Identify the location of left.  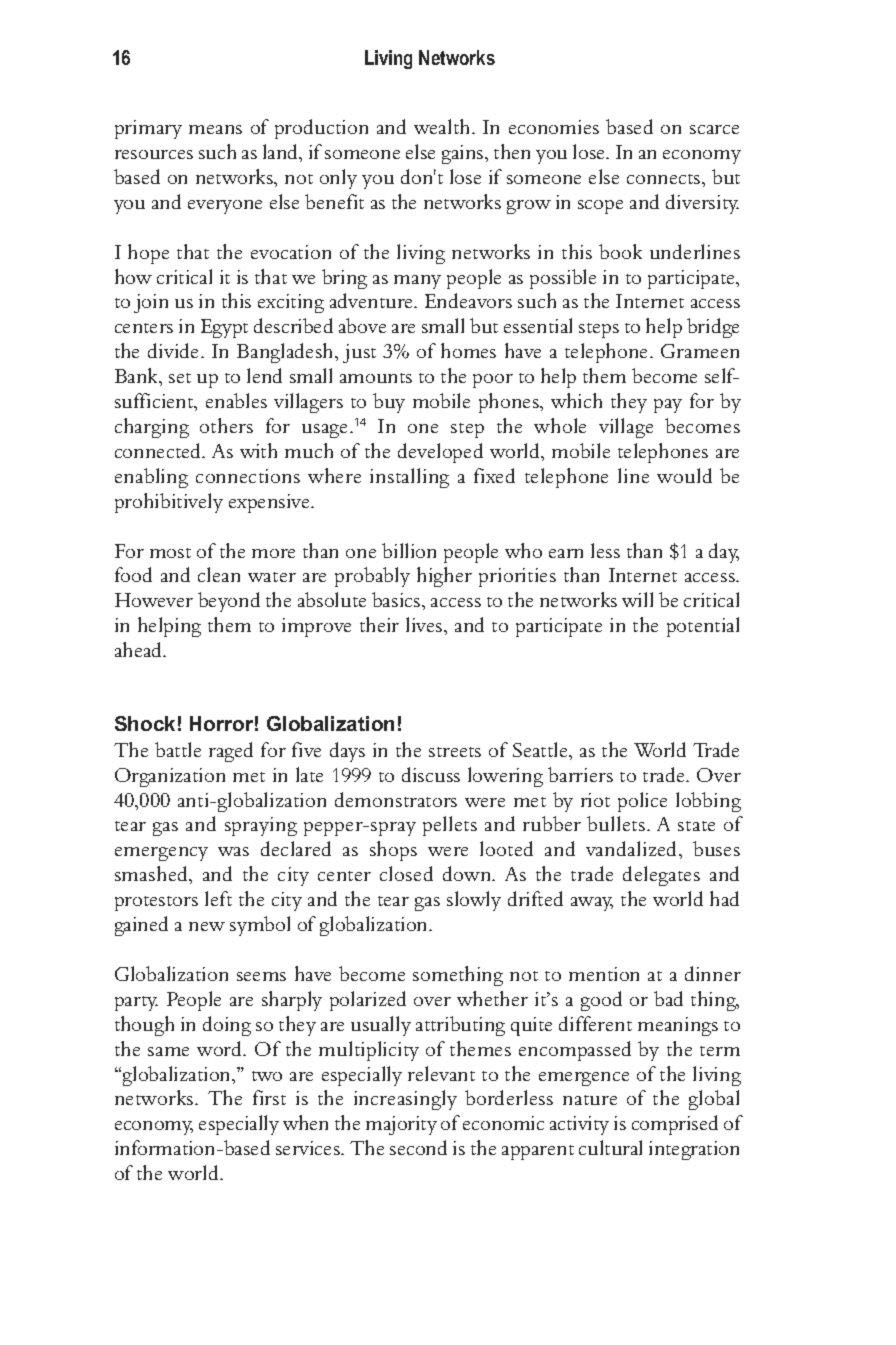
(218, 898).
